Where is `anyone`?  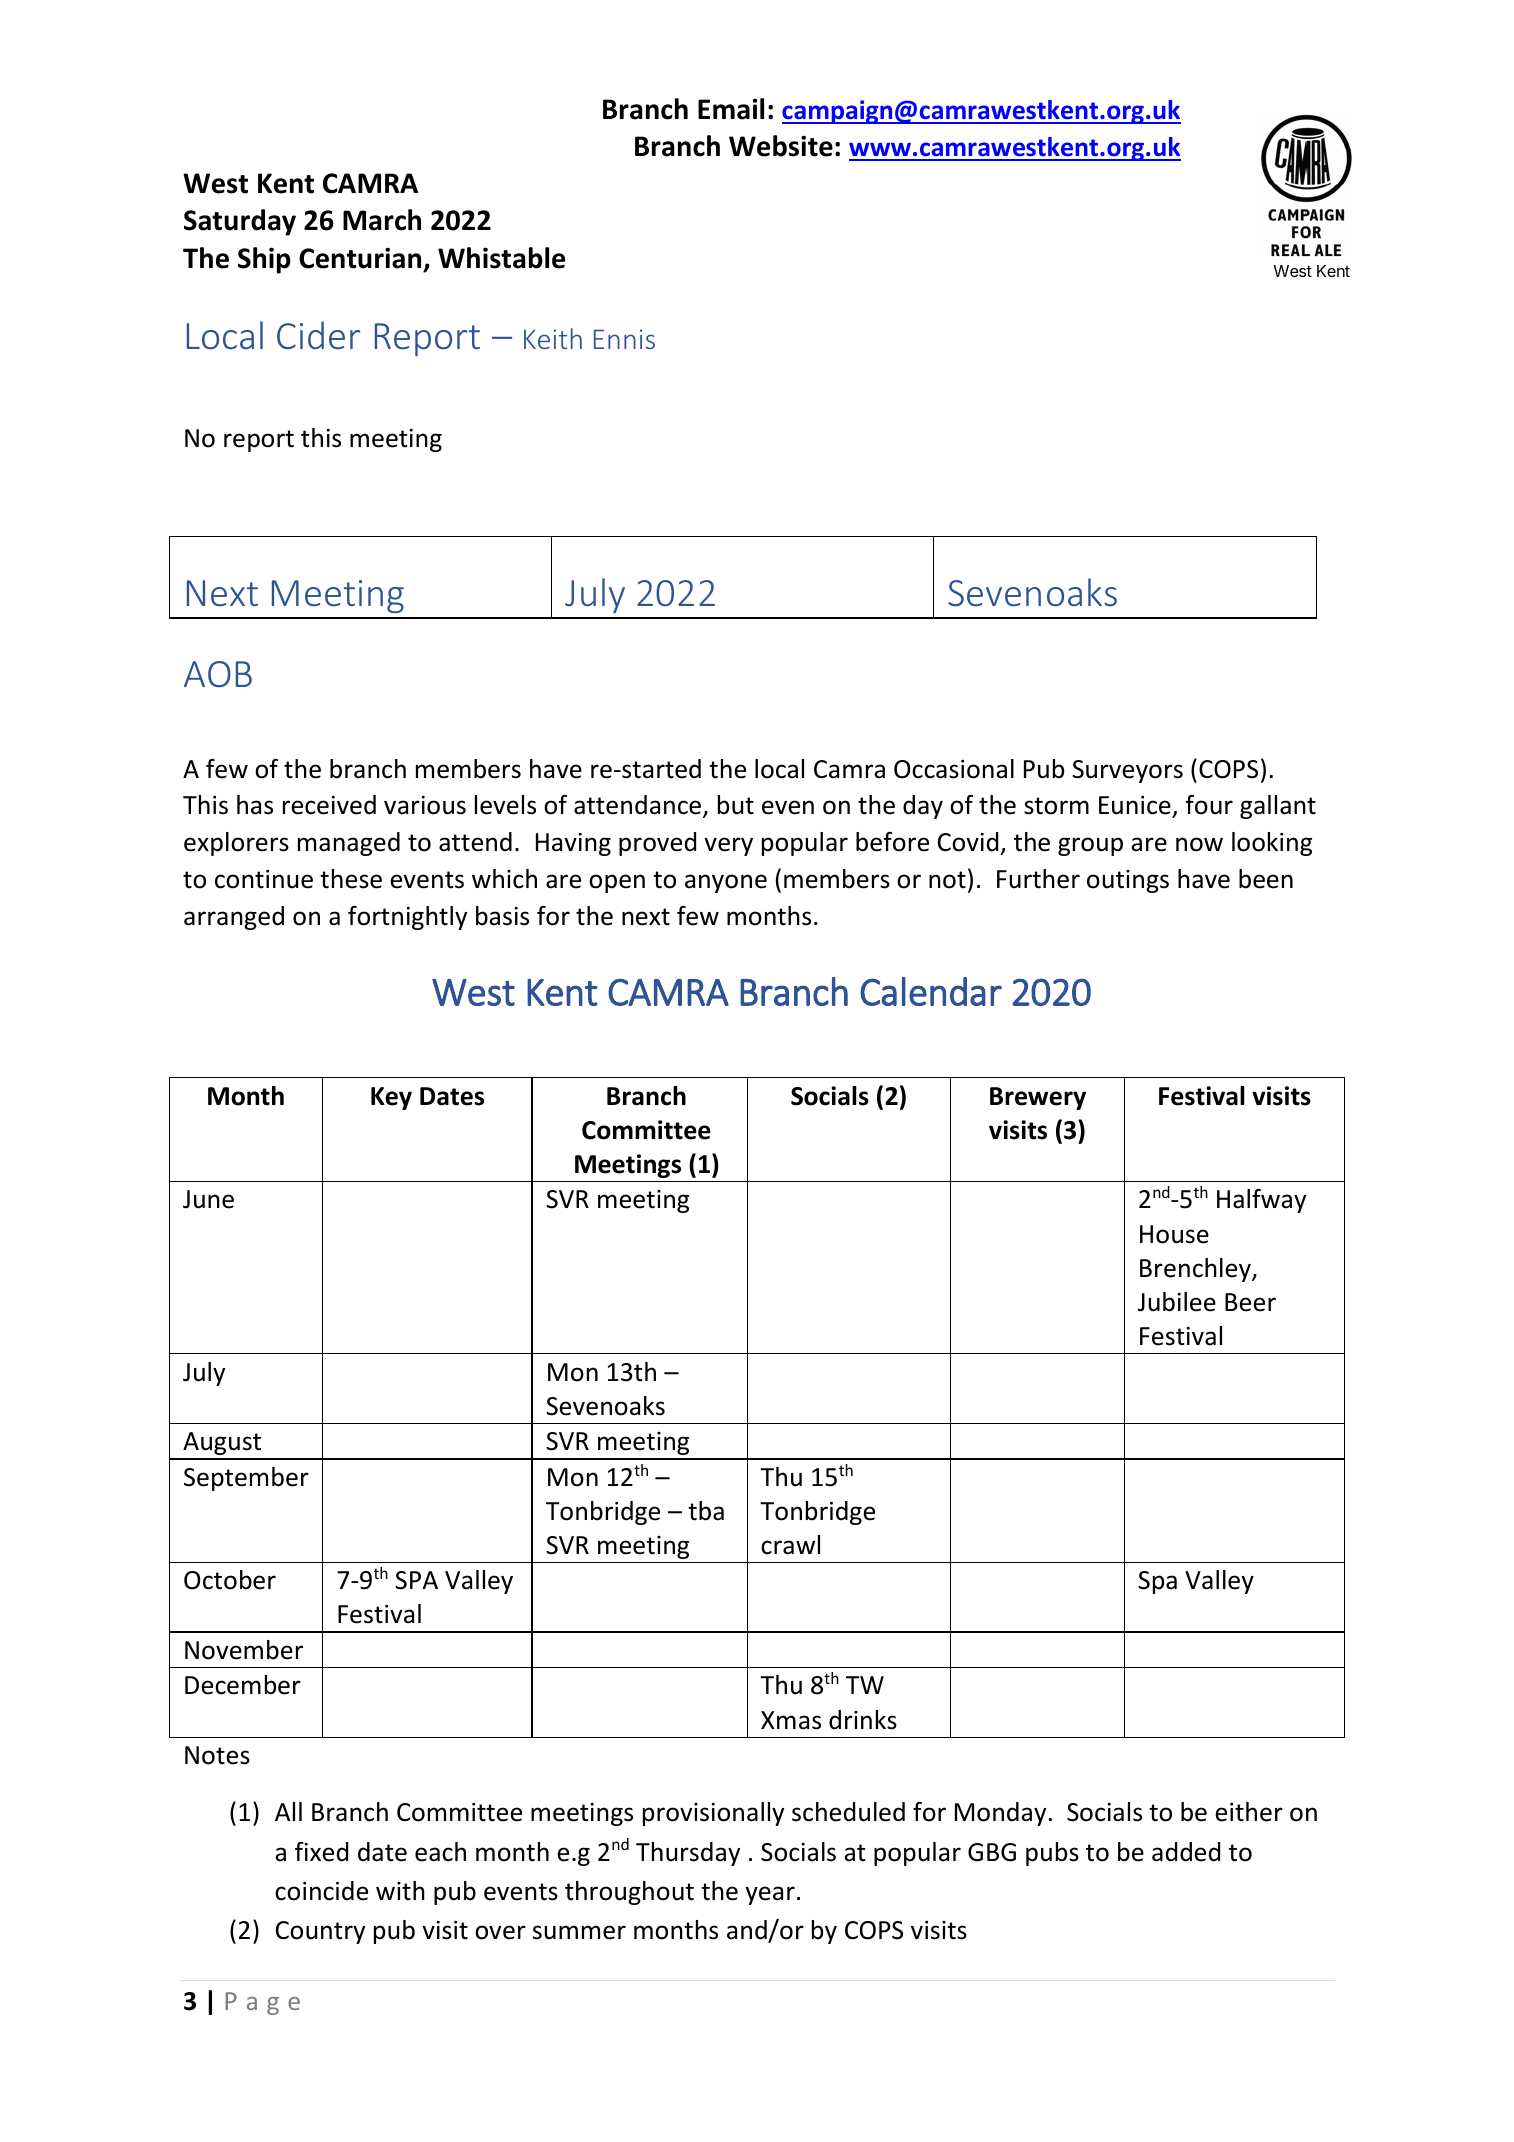
anyone is located at coordinates (726, 883).
